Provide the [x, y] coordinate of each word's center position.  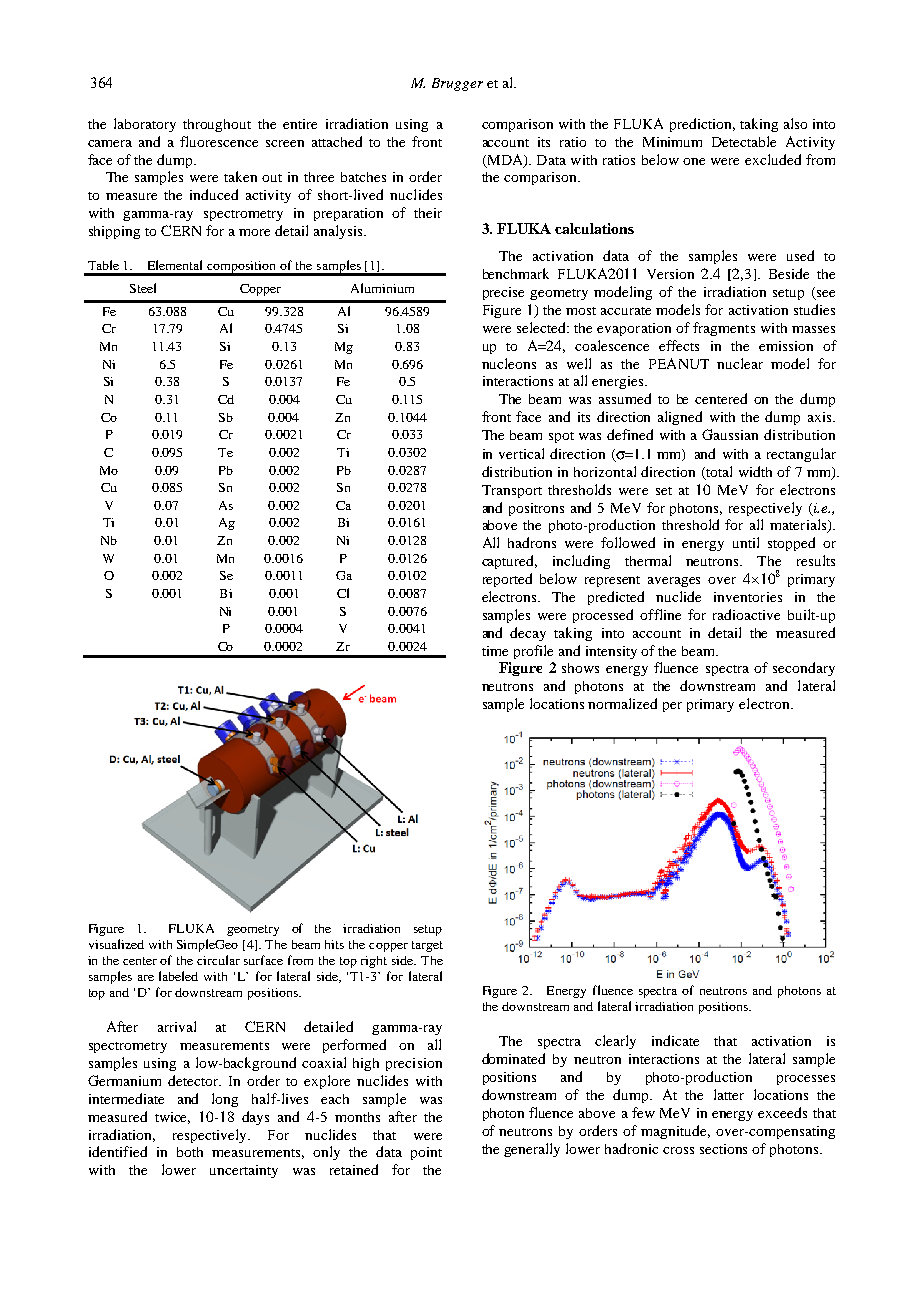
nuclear [740, 363]
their [428, 213]
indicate [675, 1040]
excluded [773, 159]
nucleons [509, 363]
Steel [143, 288]
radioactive [746, 614]
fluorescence [219, 141]
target [427, 946]
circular [218, 960]
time [495, 651]
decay [528, 634]
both [190, 1152]
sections [723, 1149]
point [426, 1153]
